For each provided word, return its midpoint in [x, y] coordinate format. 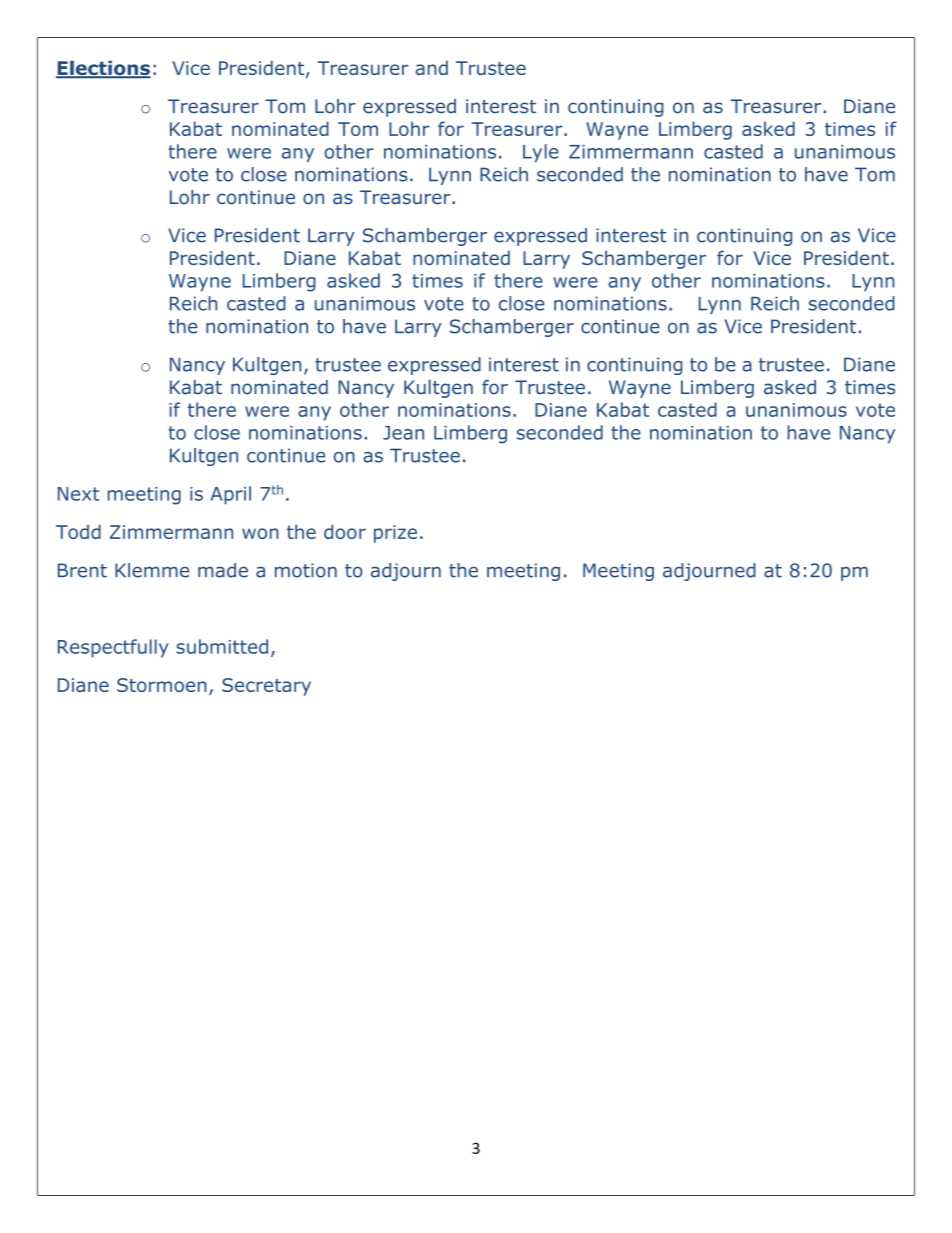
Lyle [540, 153]
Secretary [266, 687]
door [345, 531]
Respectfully [113, 648]
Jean [403, 433]
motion [306, 570]
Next [78, 494]
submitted [222, 646]
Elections [103, 69]
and [432, 67]
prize [395, 534]
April [230, 495]
